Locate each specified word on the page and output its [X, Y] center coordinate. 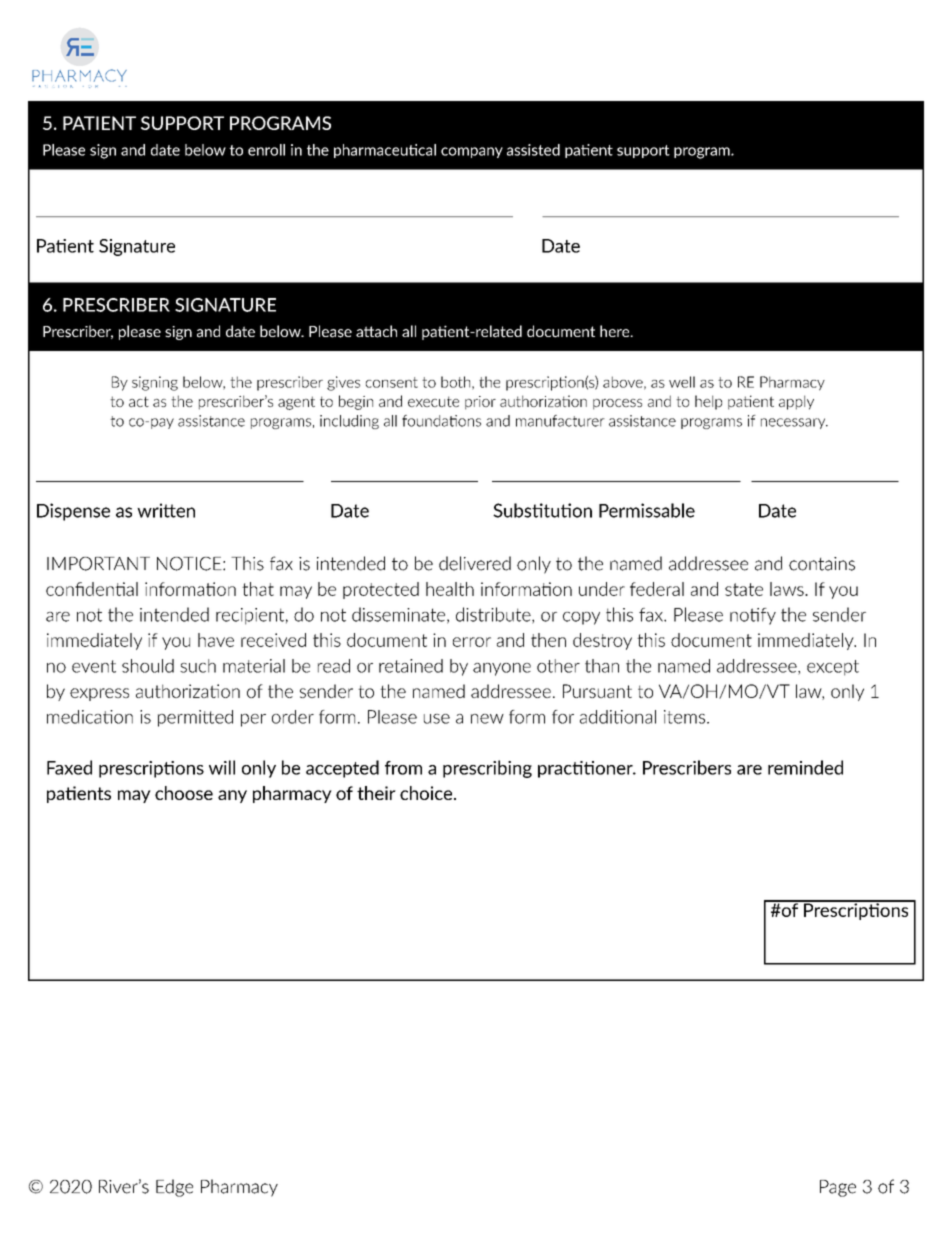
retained [411, 666]
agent [296, 403]
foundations [441, 421]
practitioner [586, 769]
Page [838, 1188]
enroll [266, 150]
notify [753, 616]
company [472, 152]
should [148, 666]
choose [184, 793]
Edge [174, 1188]
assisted [533, 150]
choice [427, 793]
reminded [805, 767]
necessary [794, 423]
